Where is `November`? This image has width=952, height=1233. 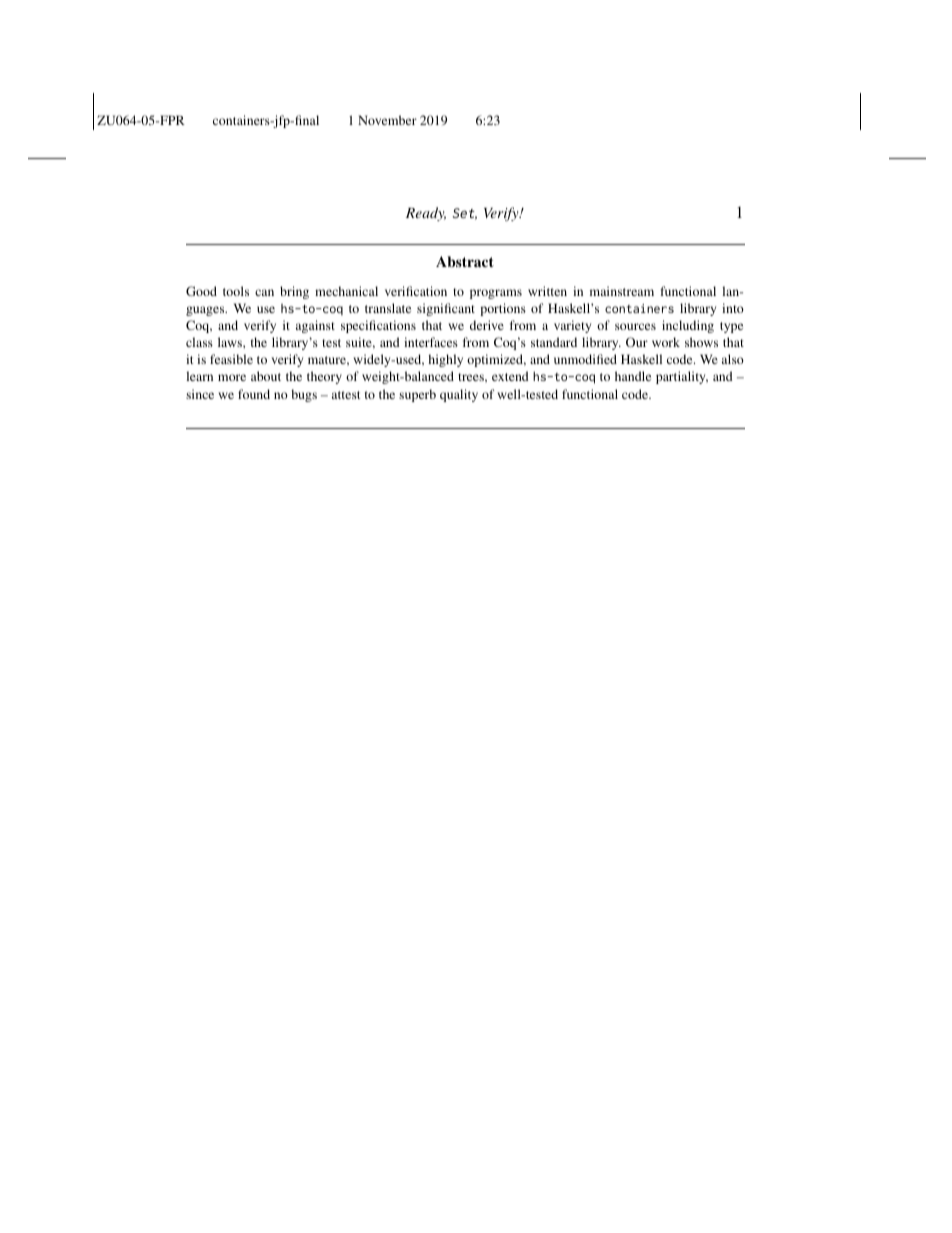
November is located at coordinates (387, 120).
